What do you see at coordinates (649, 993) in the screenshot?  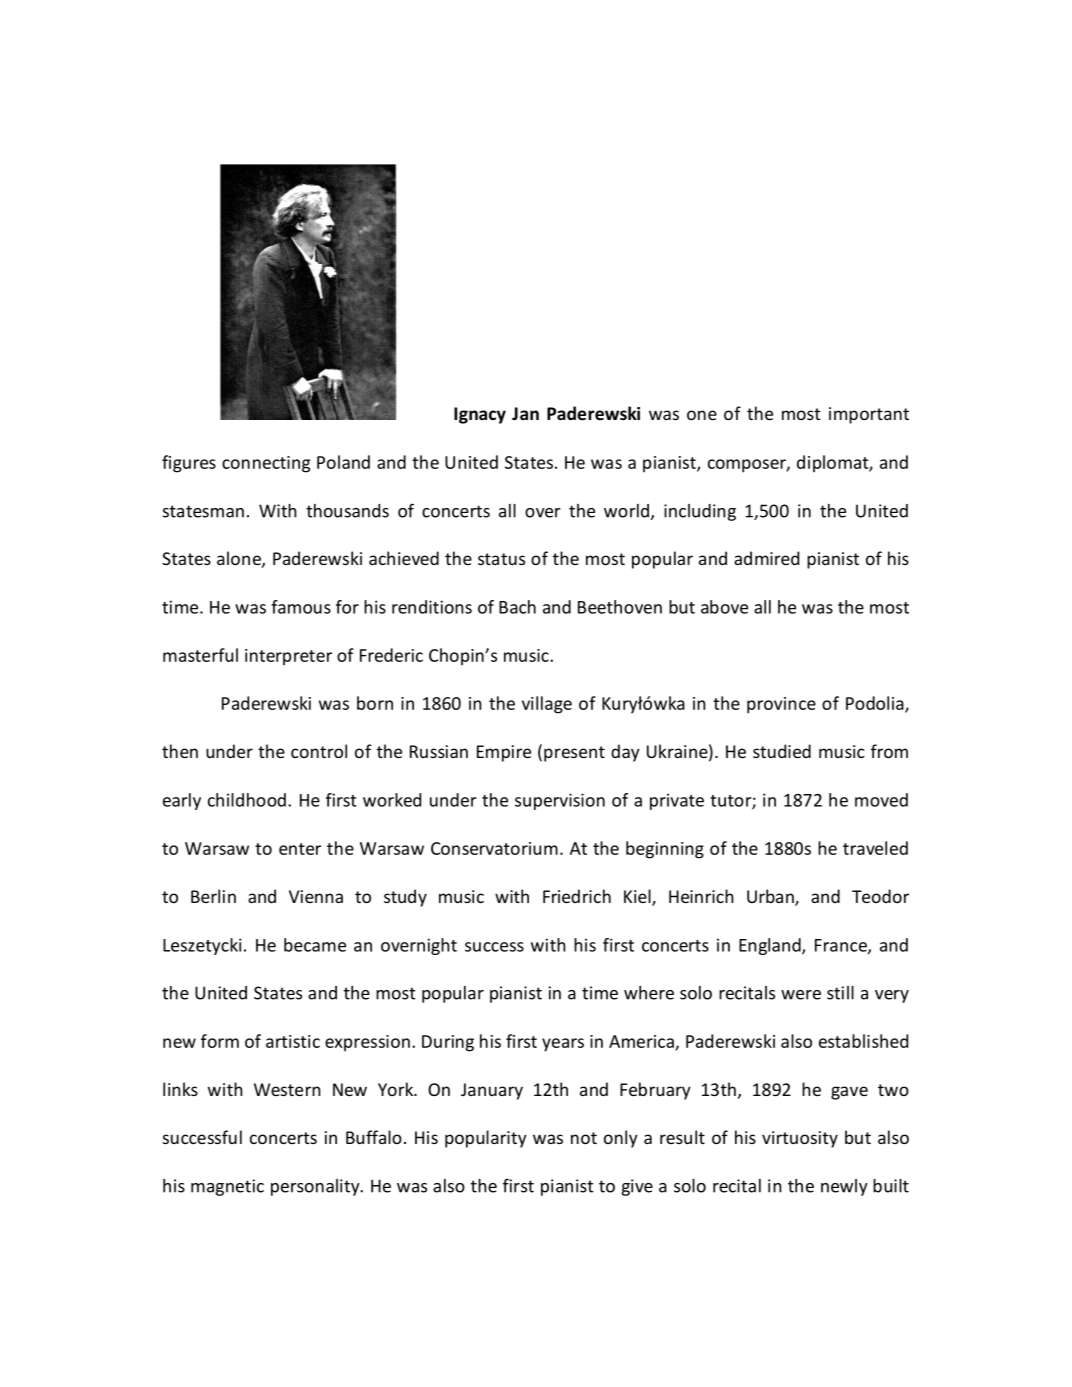 I see `where` at bounding box center [649, 993].
